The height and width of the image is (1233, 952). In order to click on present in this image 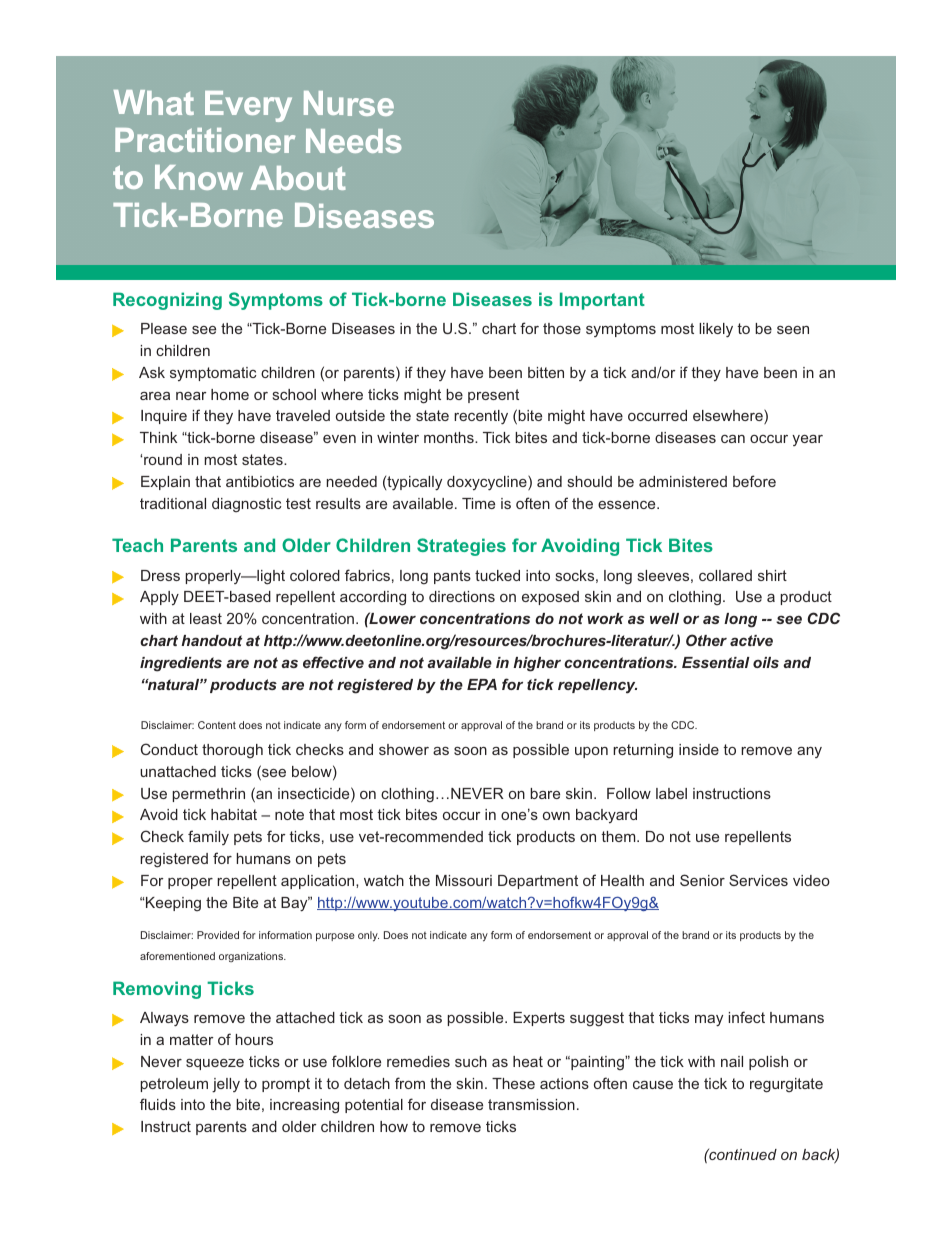, I will do `click(493, 396)`.
